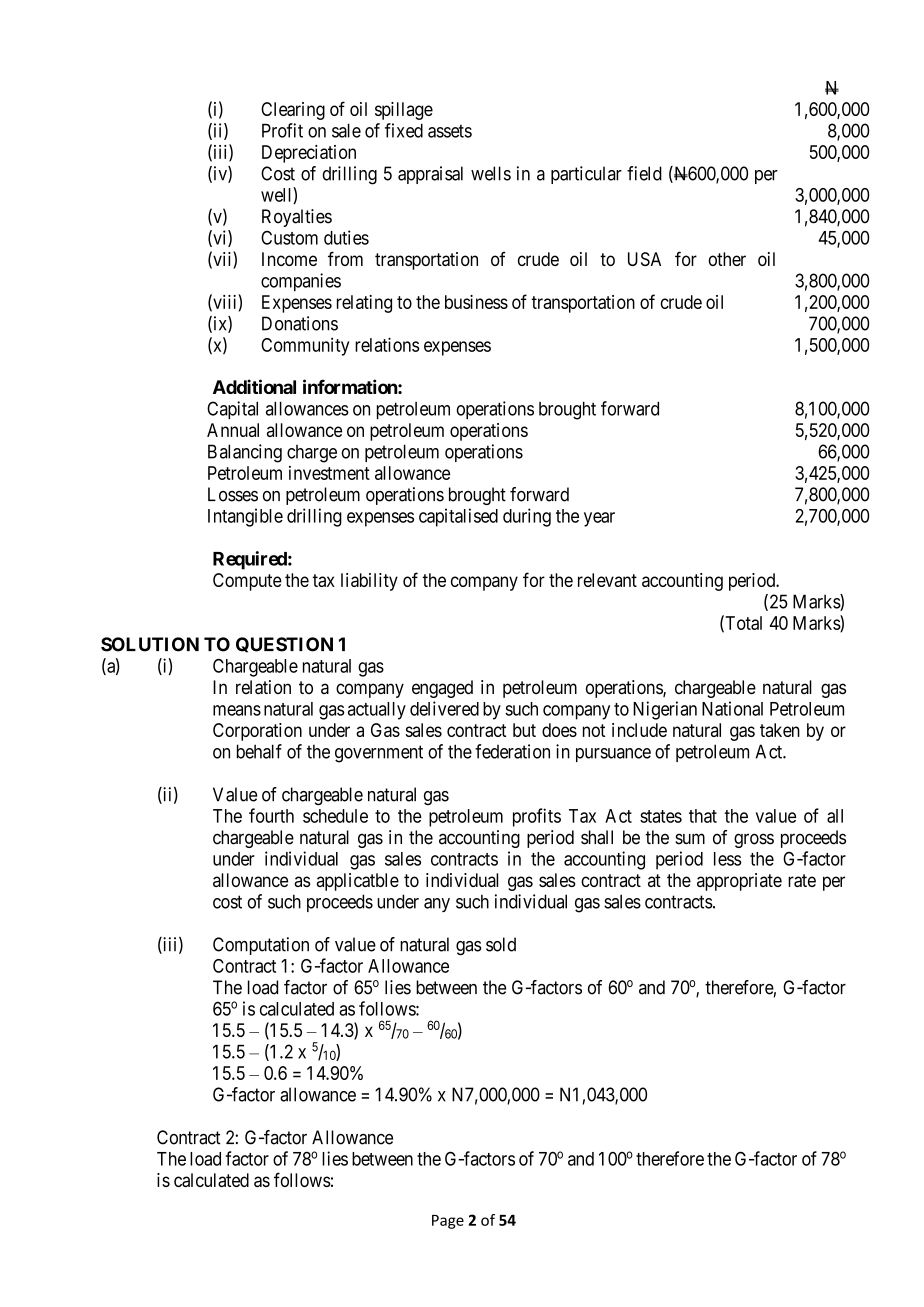  What do you see at coordinates (450, 131) in the screenshot?
I see `assets` at bounding box center [450, 131].
